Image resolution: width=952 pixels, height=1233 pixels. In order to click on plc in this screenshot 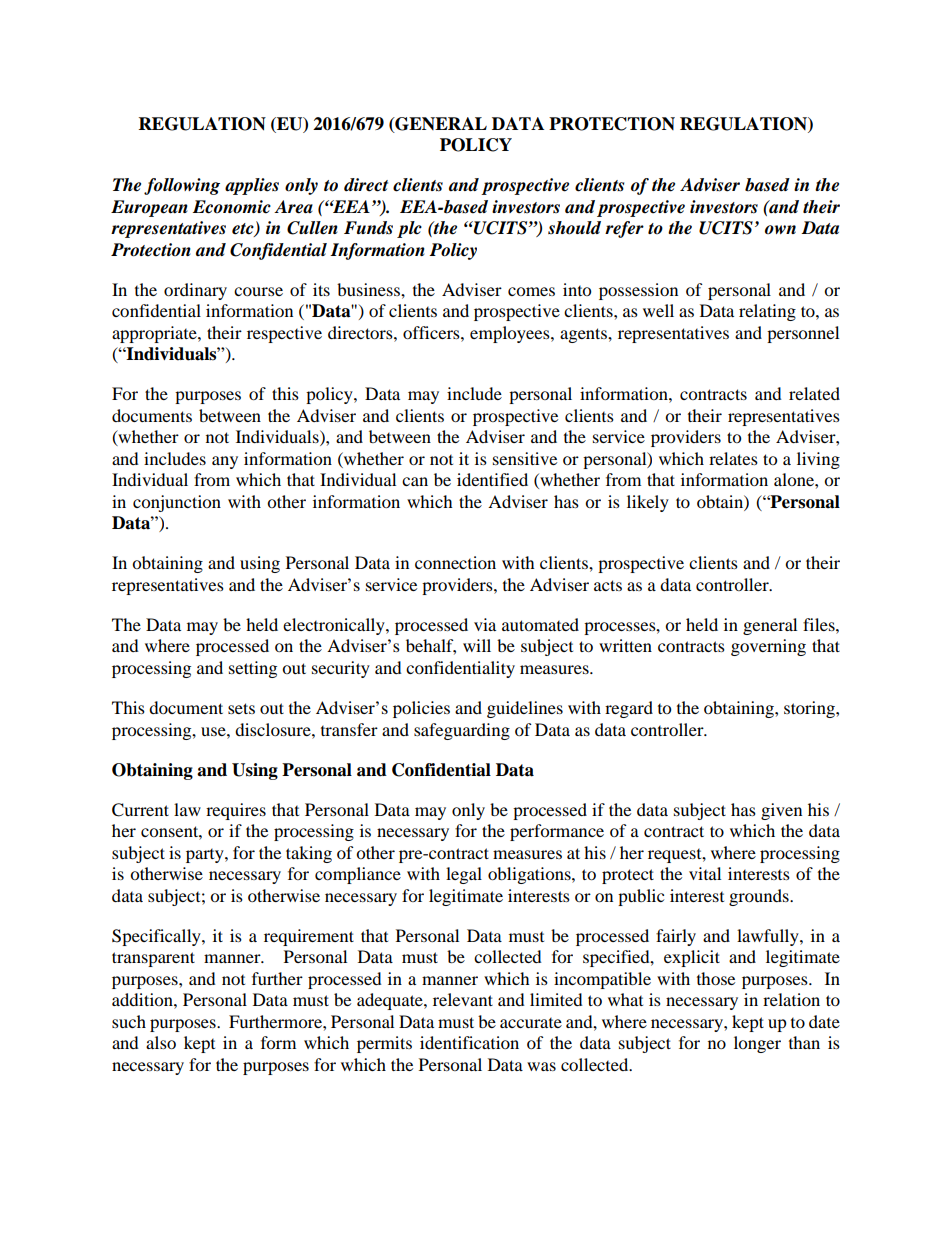, I will do `click(409, 229)`.
